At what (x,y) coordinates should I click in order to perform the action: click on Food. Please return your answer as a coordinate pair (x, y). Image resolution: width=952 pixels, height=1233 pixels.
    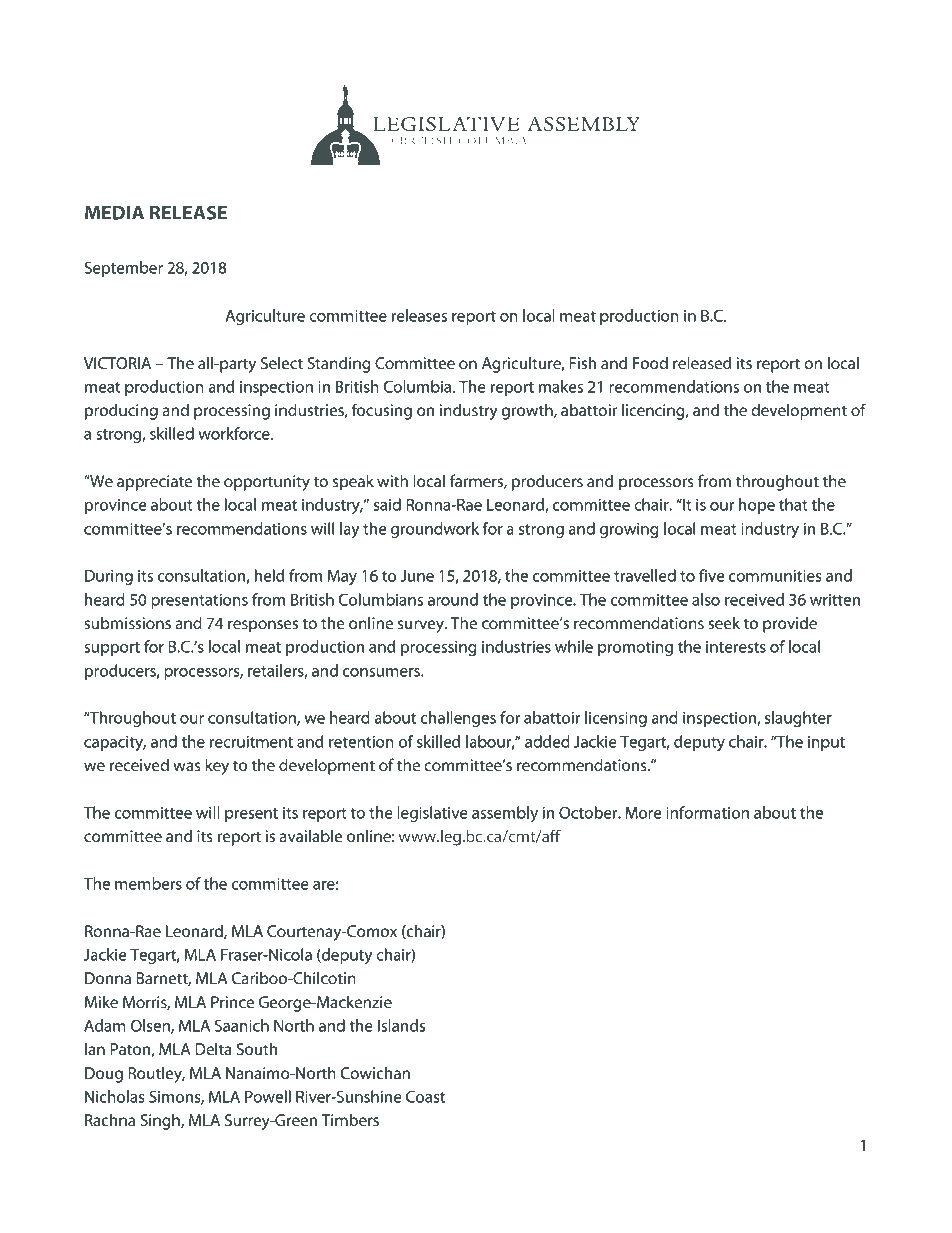
    Looking at the image, I should click on (650, 362).
